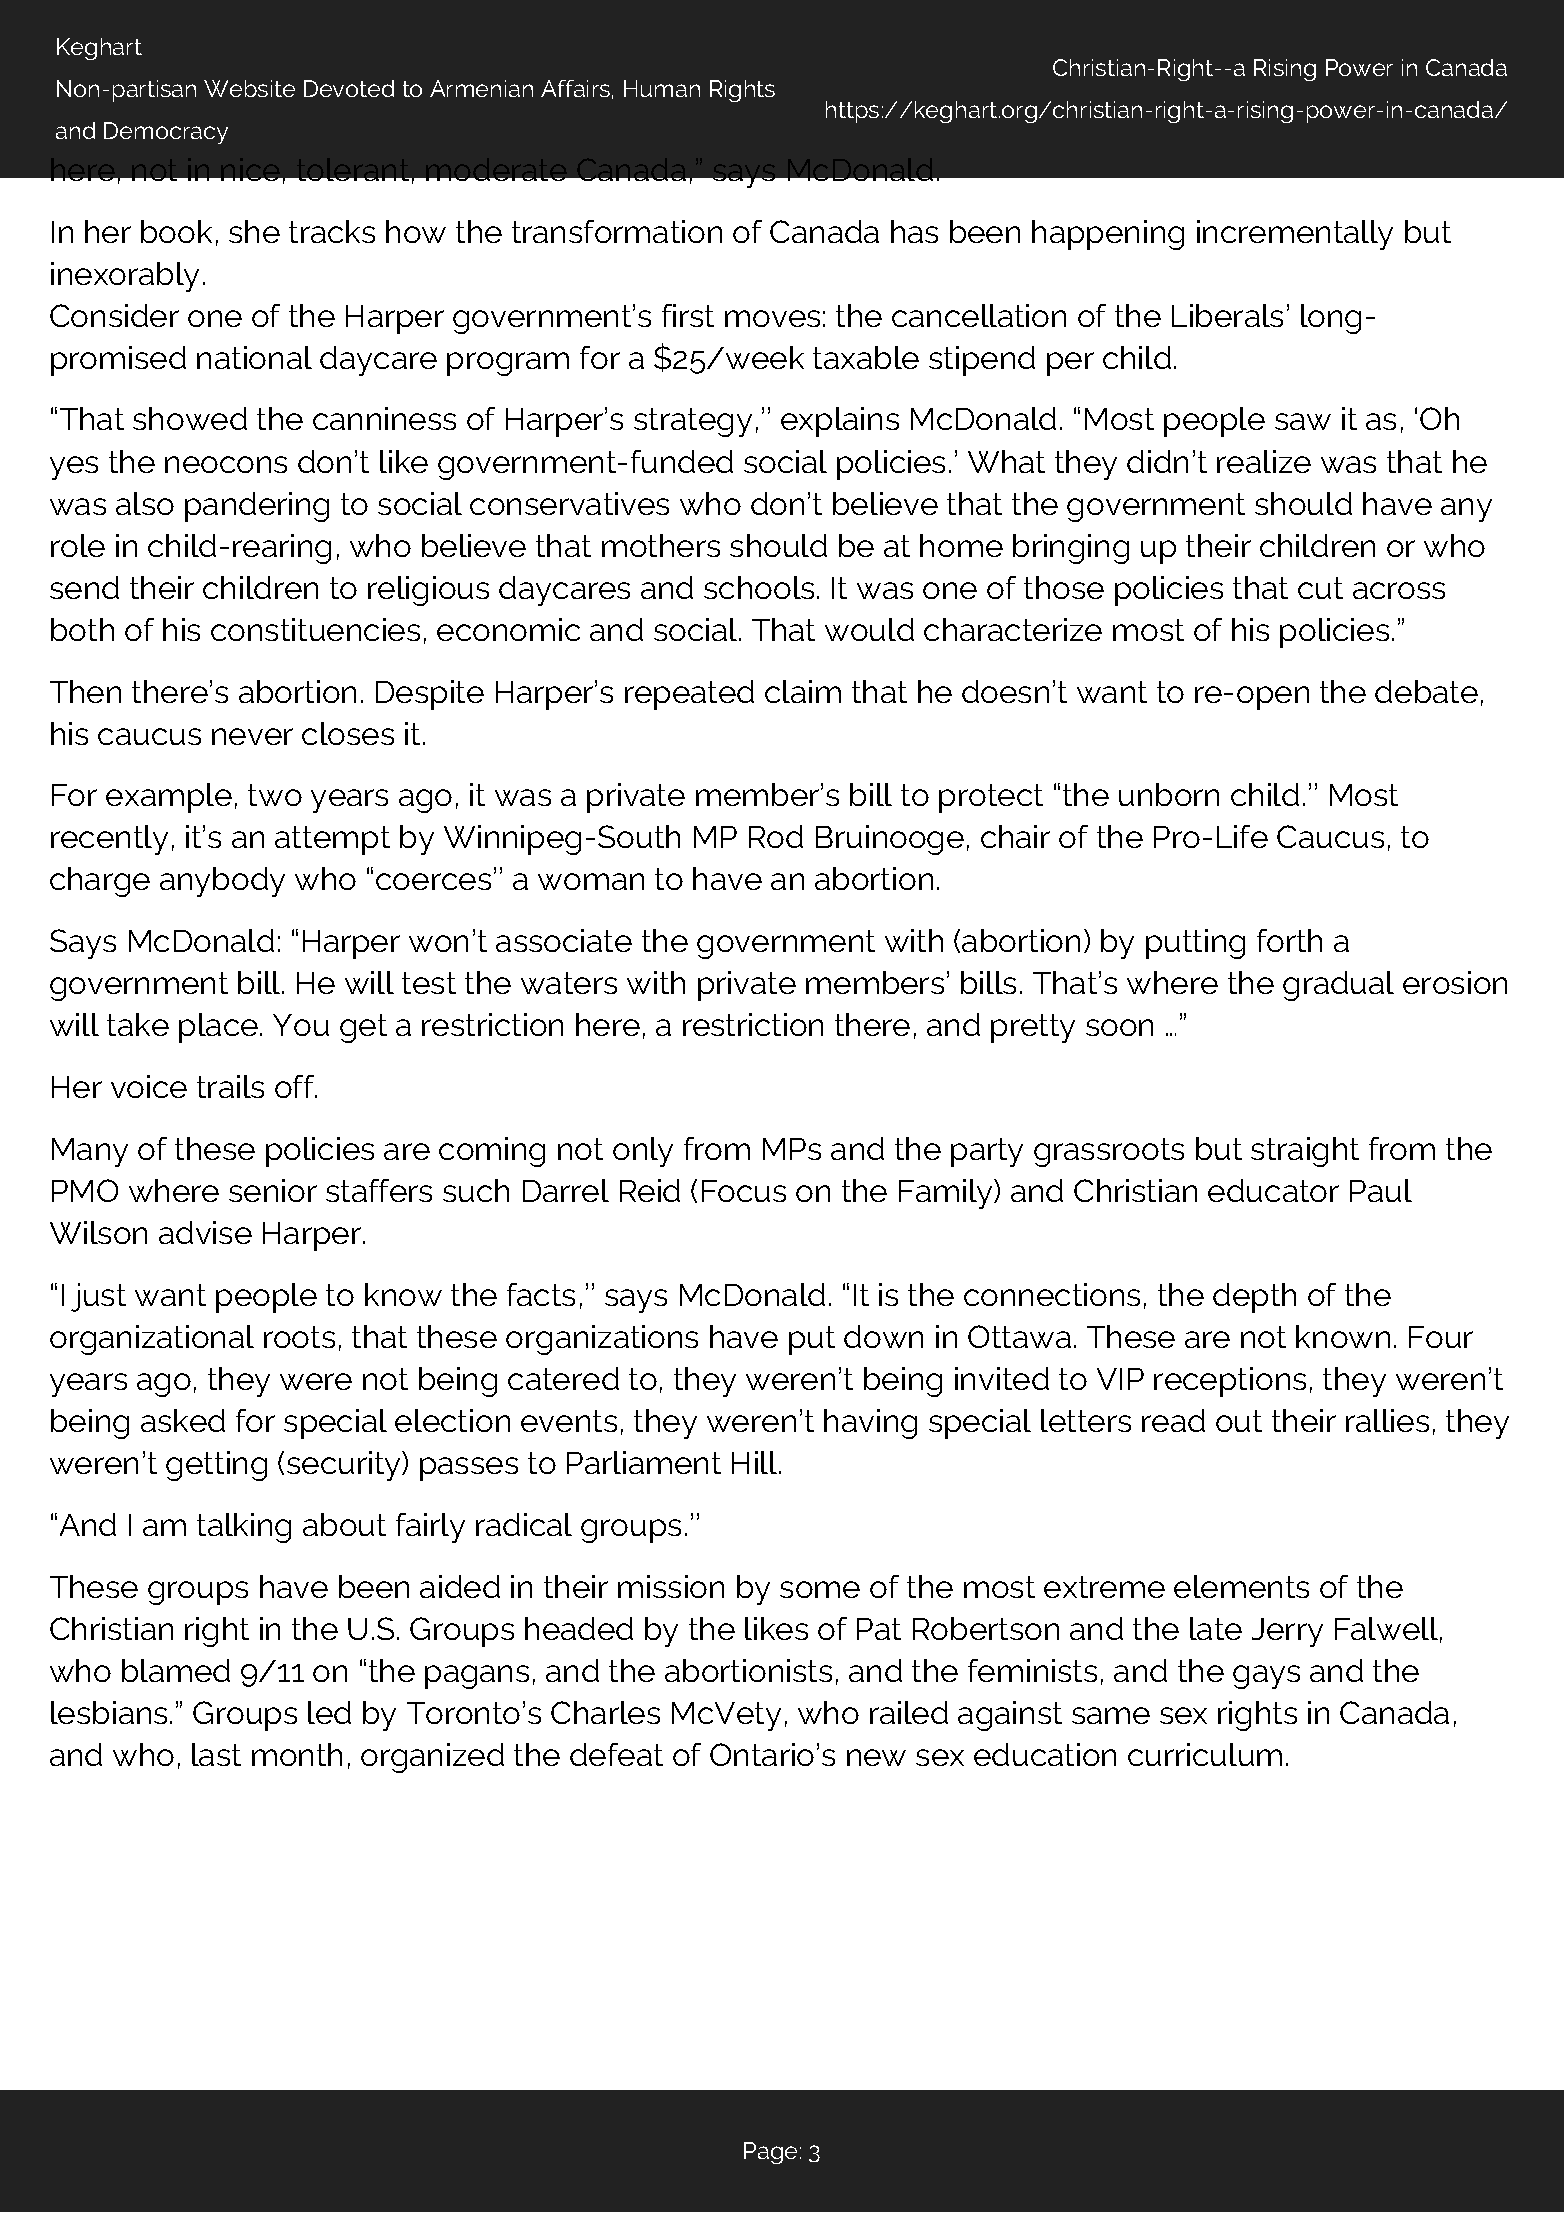  Describe the element at coordinates (230, 1086) in the page. I see `trails` at that location.
